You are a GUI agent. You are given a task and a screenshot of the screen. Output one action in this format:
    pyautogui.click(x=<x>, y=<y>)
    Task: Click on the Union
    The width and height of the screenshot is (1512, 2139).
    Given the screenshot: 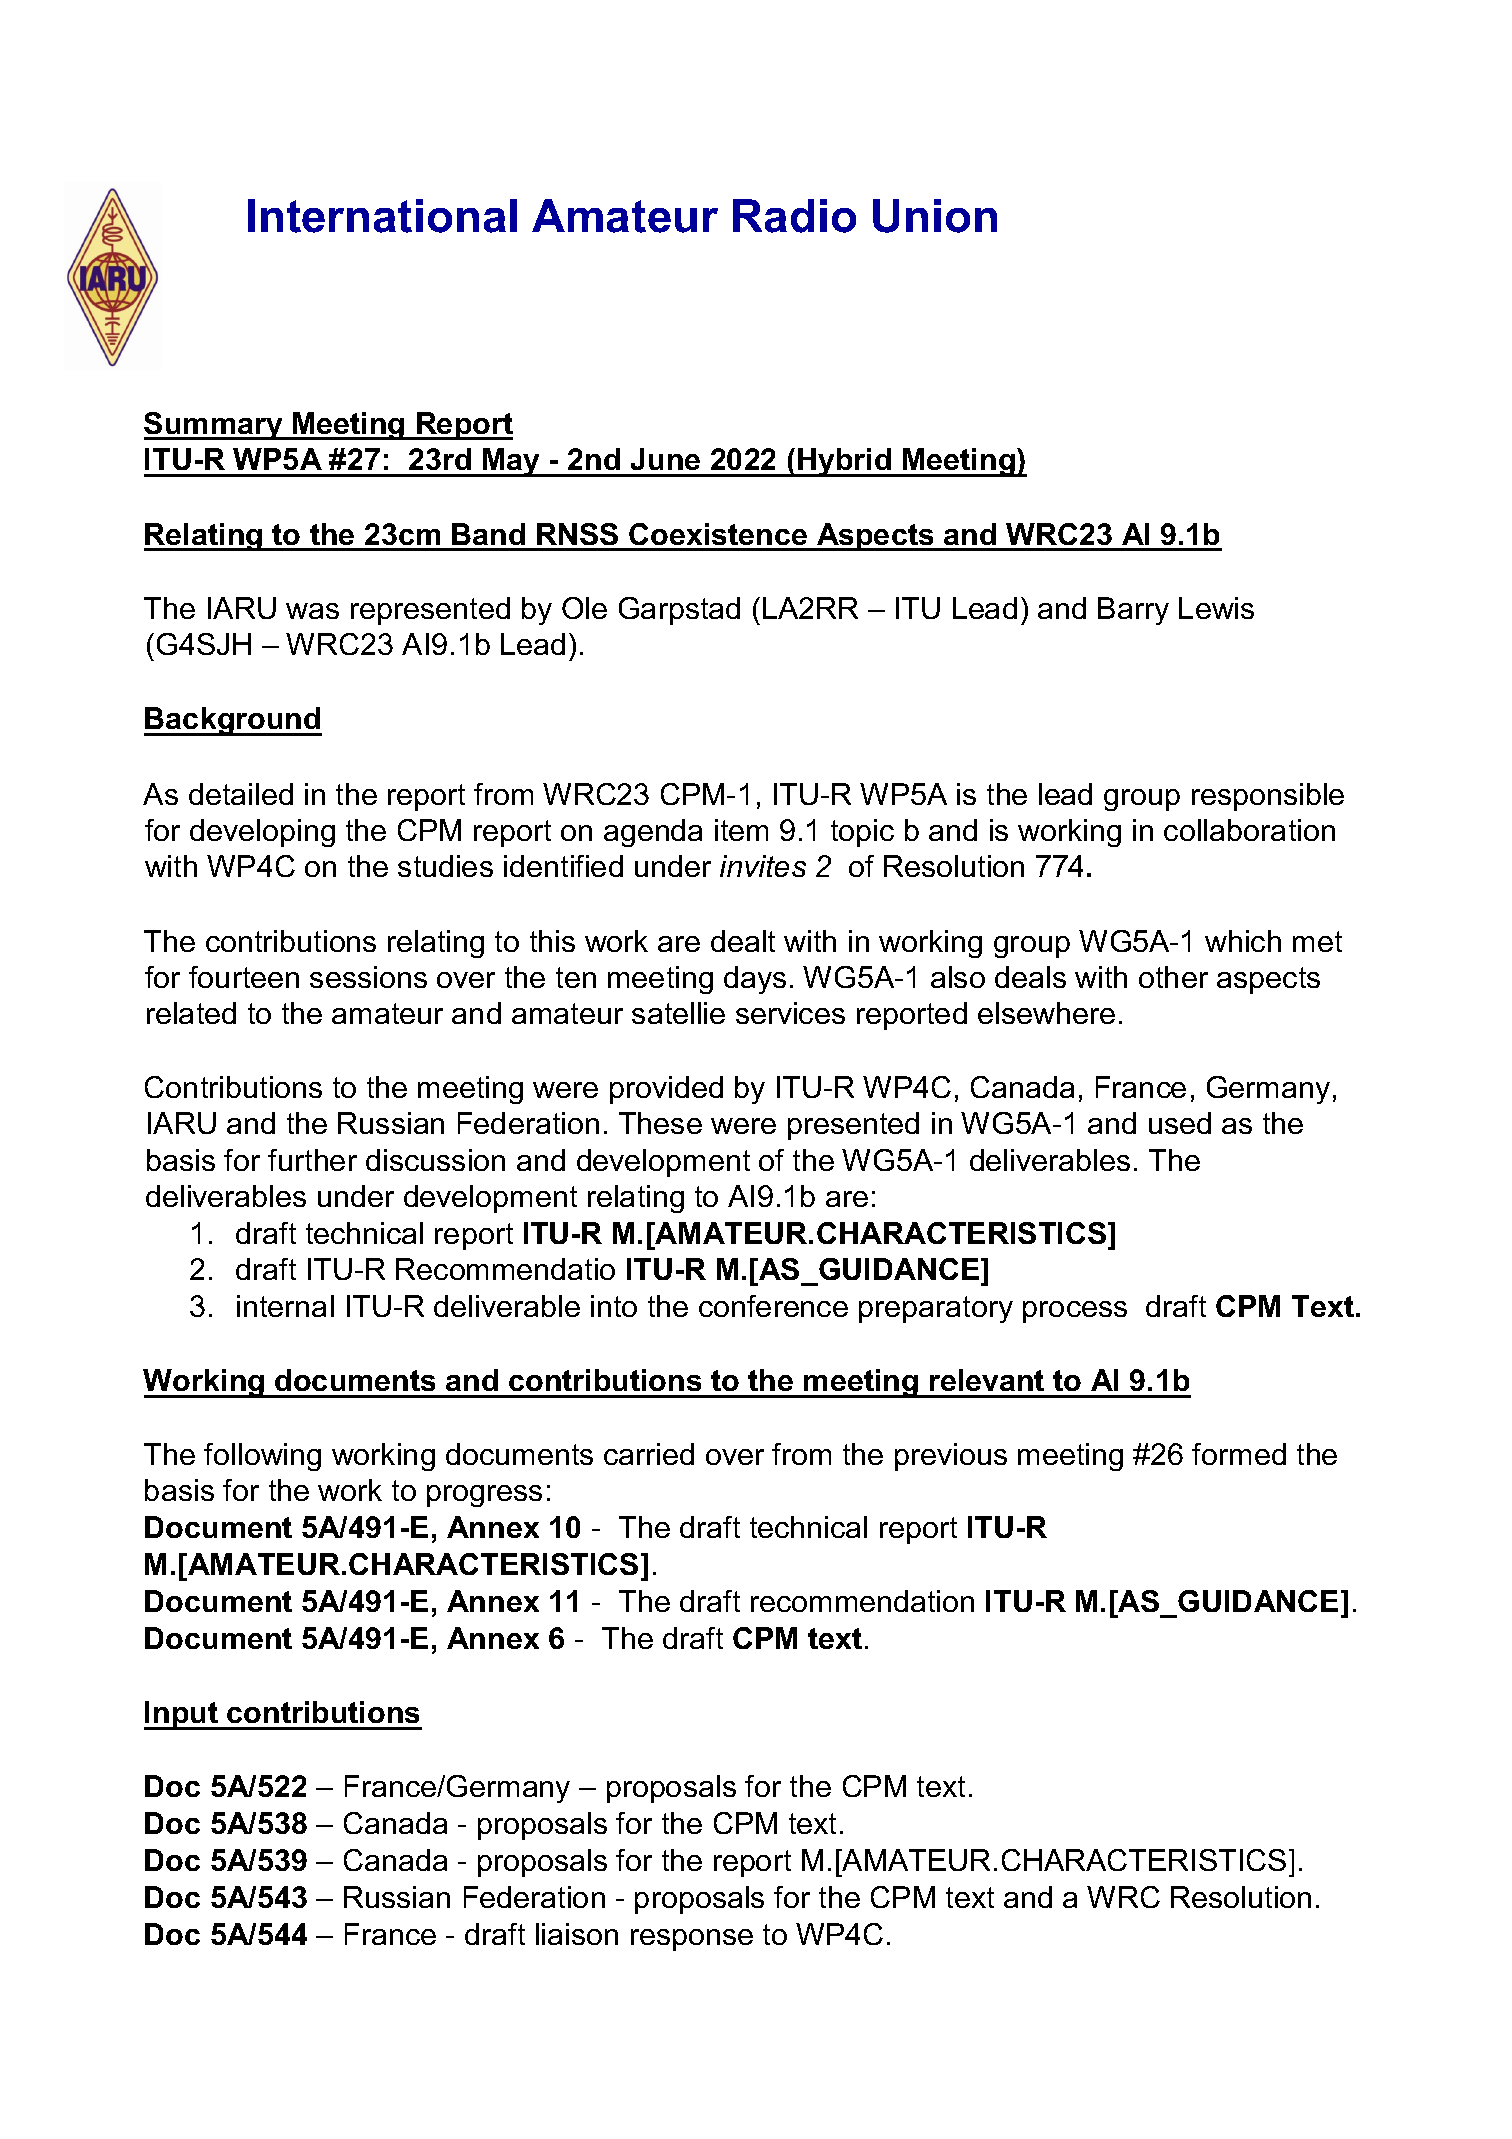 What is the action you would take?
    pyautogui.click(x=935, y=216)
